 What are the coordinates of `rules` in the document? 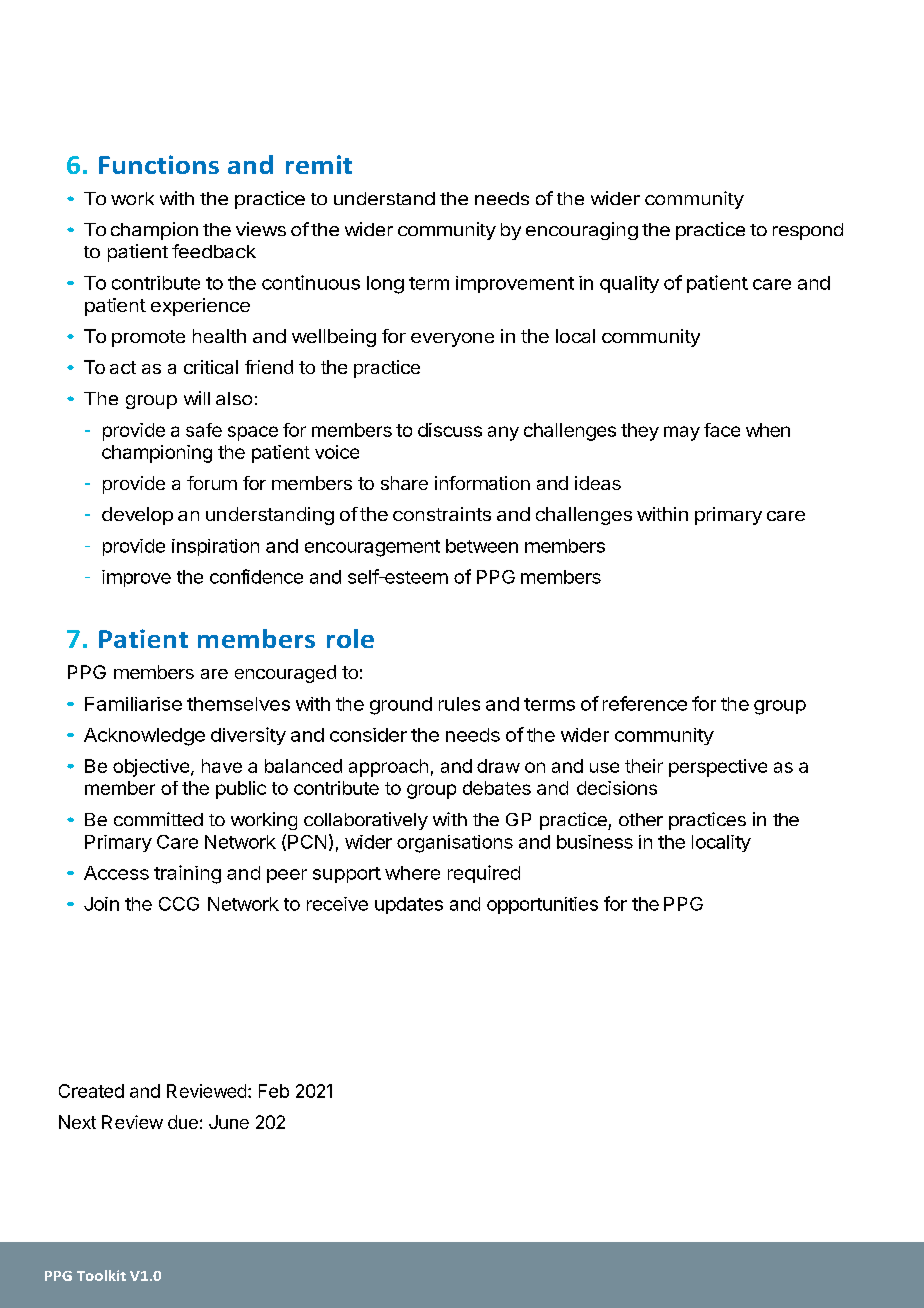 It's located at (459, 704).
